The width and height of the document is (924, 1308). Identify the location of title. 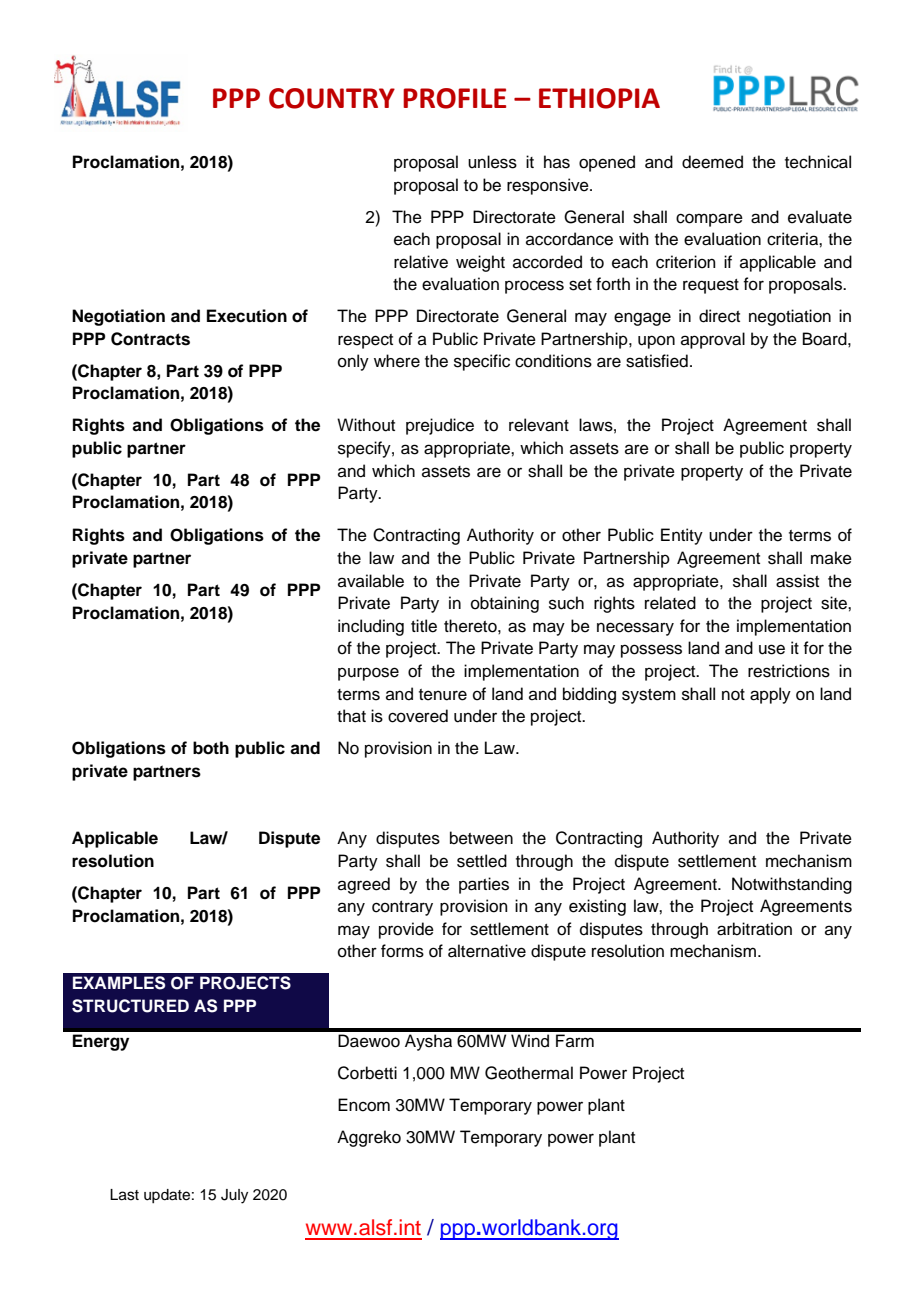
(424, 626).
